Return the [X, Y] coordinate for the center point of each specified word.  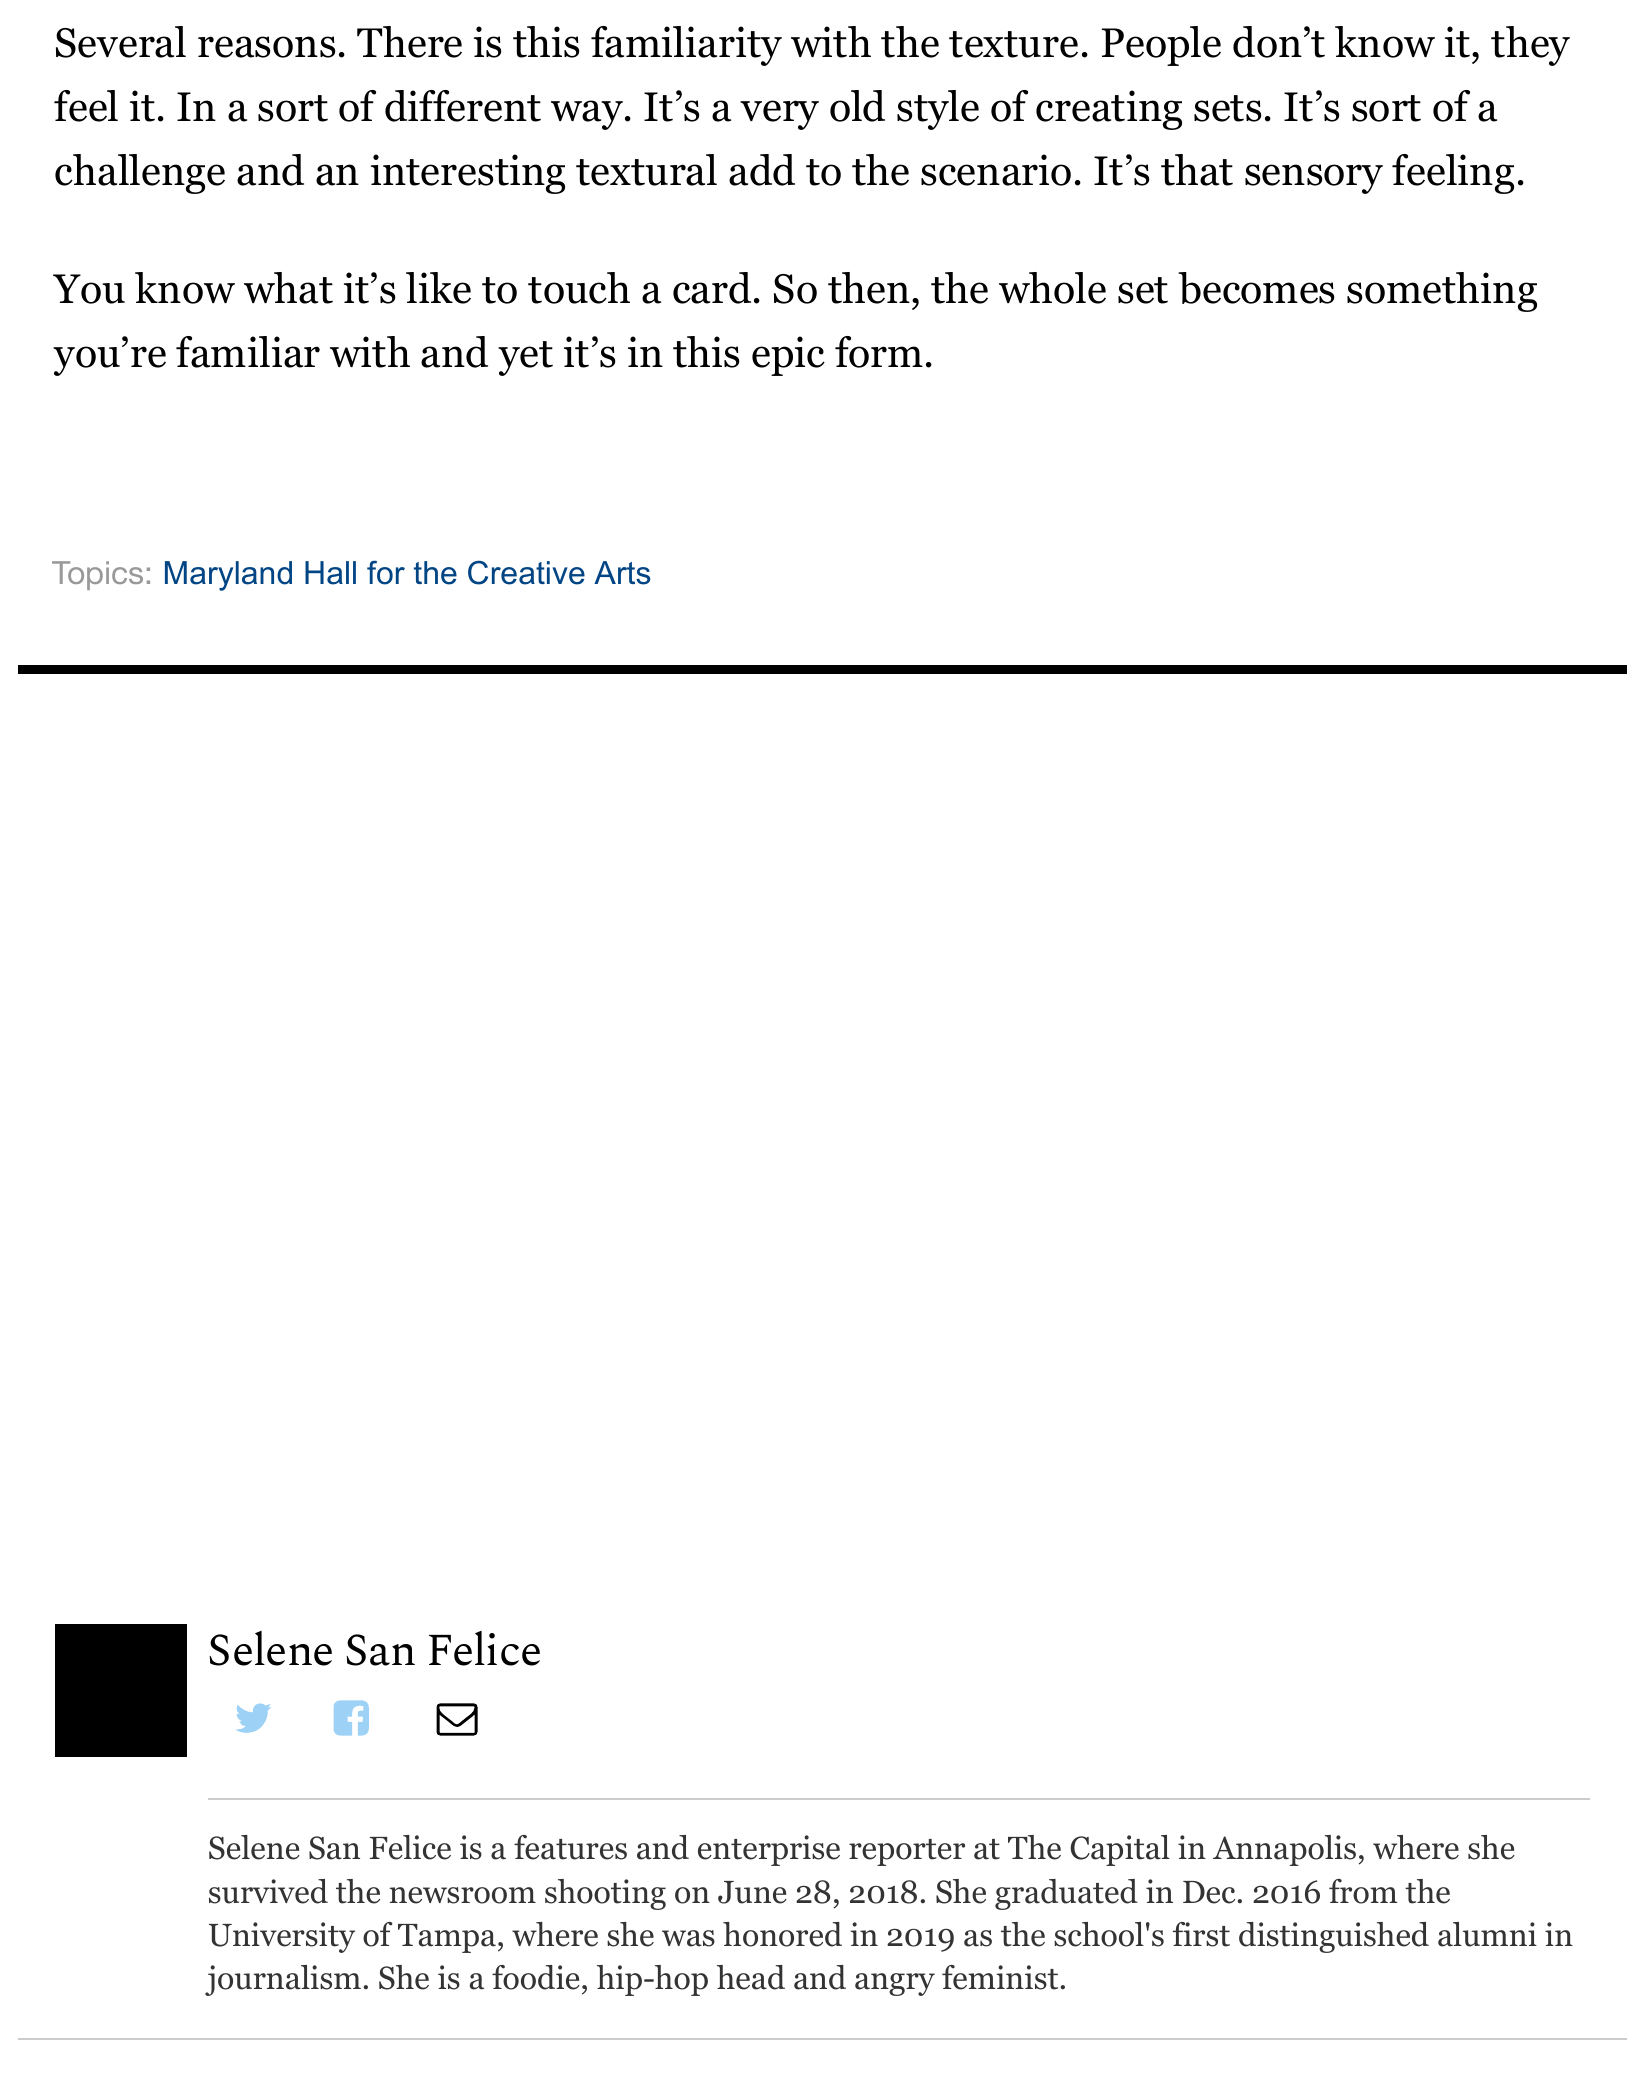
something [1442, 292]
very [779, 115]
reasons [266, 47]
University [282, 1937]
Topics [97, 575]
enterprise [769, 1850]
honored [782, 1934]
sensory [1314, 179]
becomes [1256, 288]
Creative [526, 572]
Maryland [228, 576]
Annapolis [1284, 1850]
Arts [622, 573]
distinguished [1334, 1937]
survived [268, 1891]
